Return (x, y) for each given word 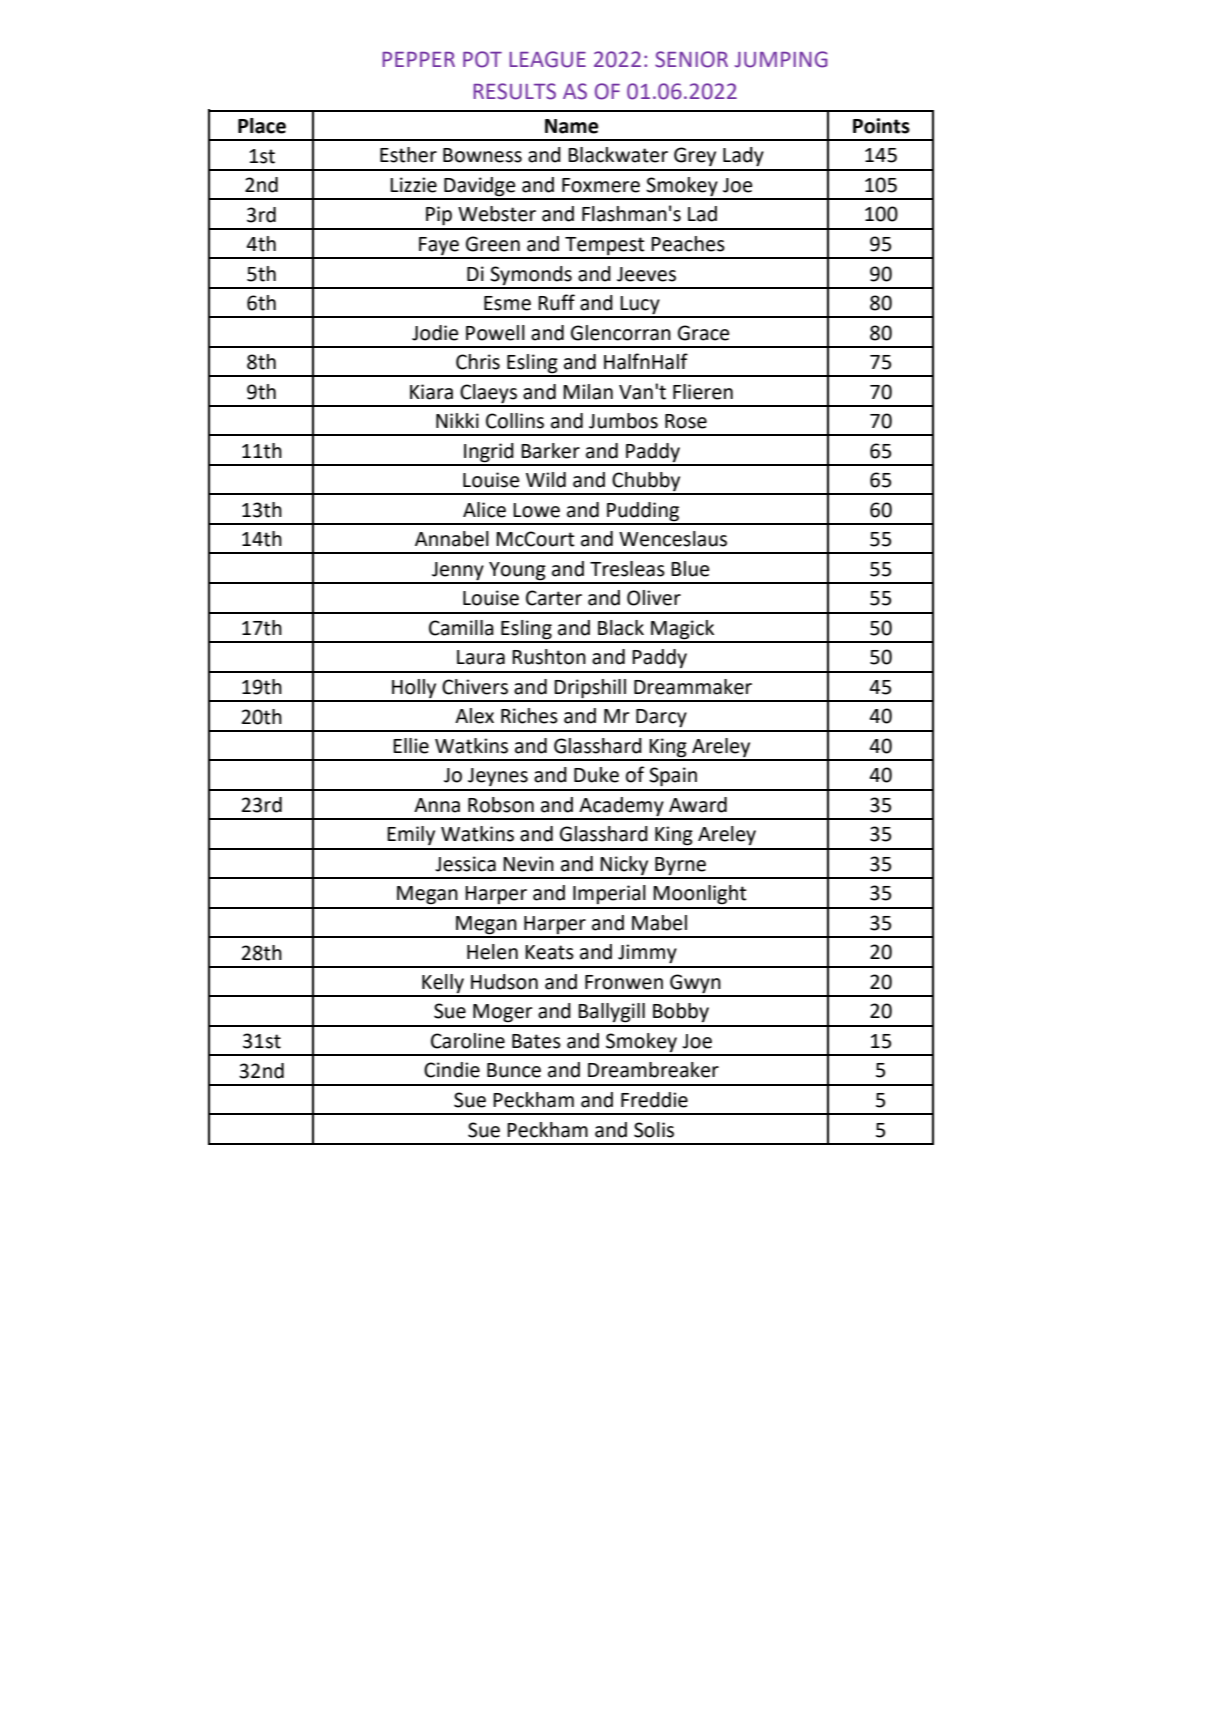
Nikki (457, 420)
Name (571, 126)
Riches (529, 716)
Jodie (435, 333)
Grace (703, 333)
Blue (690, 569)
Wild (546, 480)
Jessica (465, 864)
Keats (549, 952)
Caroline (468, 1041)
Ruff (556, 302)
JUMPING (781, 59)
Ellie (411, 746)
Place (262, 126)
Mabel (659, 923)
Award (698, 805)
